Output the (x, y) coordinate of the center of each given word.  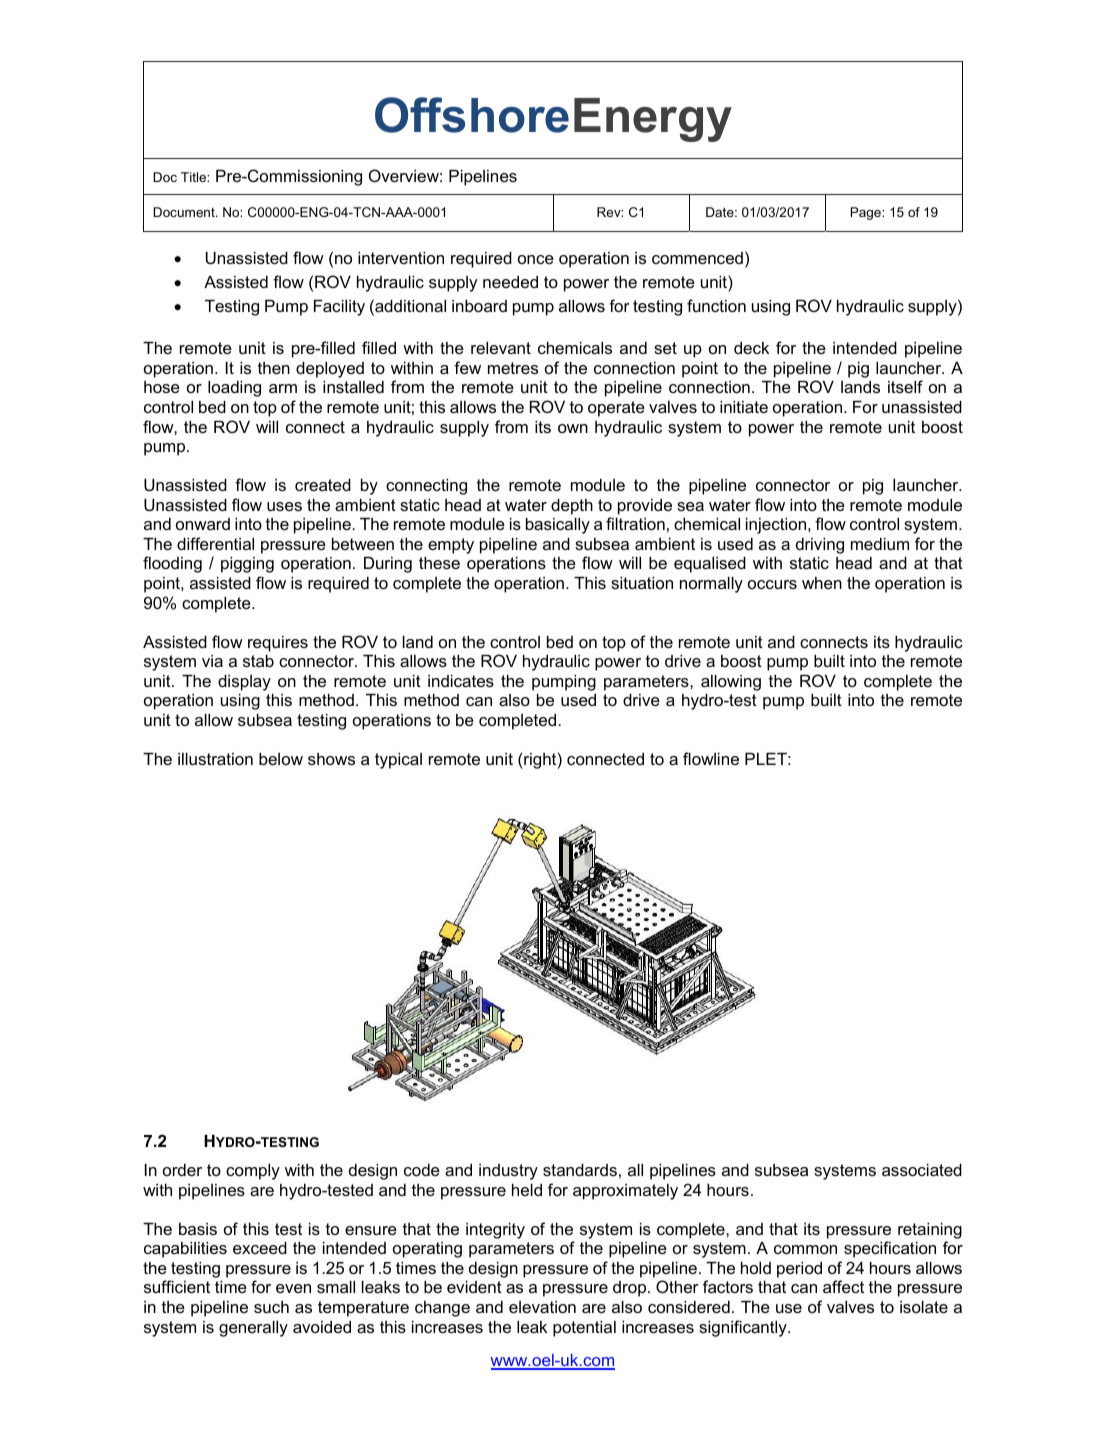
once (536, 259)
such (271, 1307)
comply (253, 1172)
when (822, 583)
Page (866, 213)
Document (185, 212)
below (281, 759)
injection (777, 526)
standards (580, 1170)
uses (284, 506)
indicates (461, 681)
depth (572, 507)
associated (922, 1170)
